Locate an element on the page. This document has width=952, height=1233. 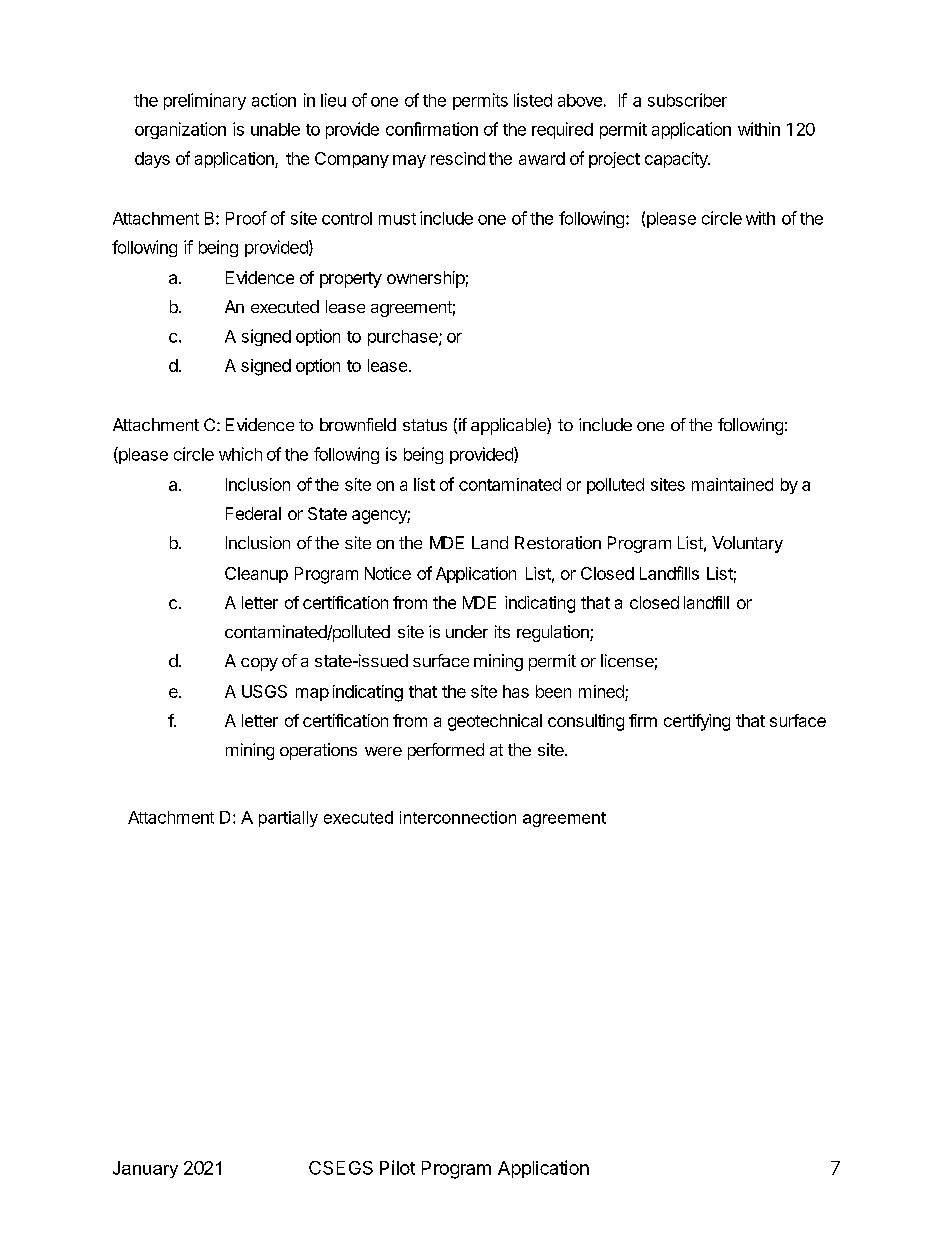
under is located at coordinates (467, 631).
